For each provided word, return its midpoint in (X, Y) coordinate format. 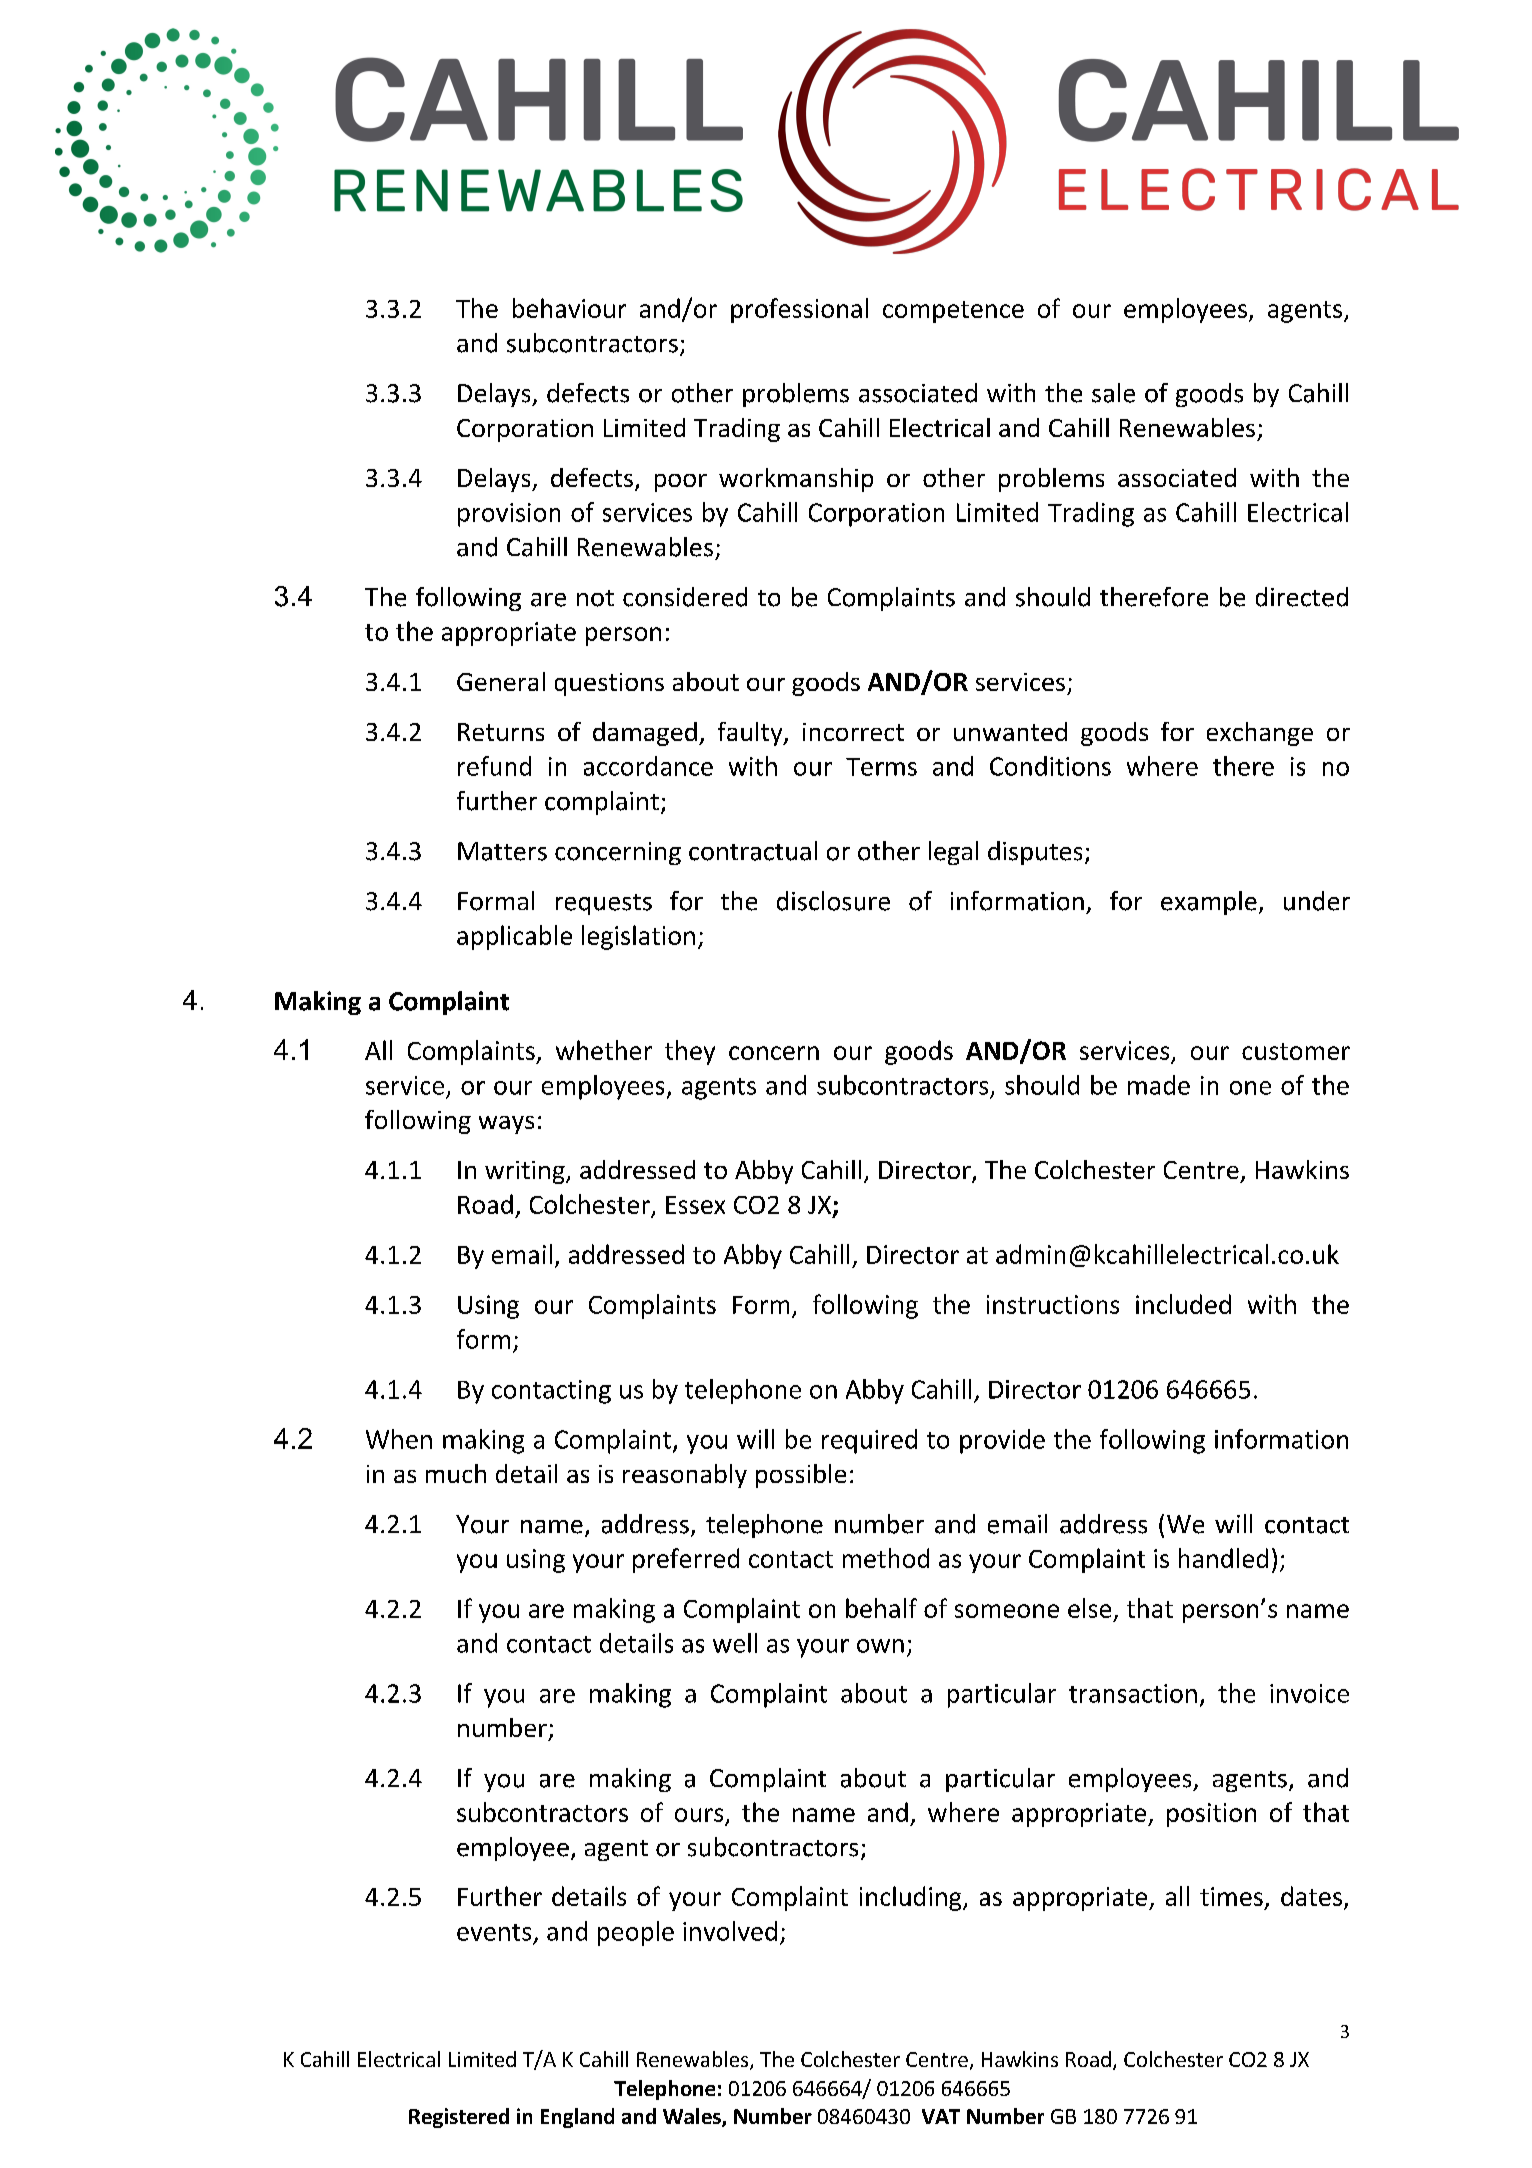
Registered (459, 2118)
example (1209, 903)
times (1231, 1896)
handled (1223, 1558)
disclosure (833, 901)
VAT (941, 2116)
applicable (514, 937)
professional (799, 310)
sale (1113, 393)
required (869, 1441)
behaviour (569, 308)
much (456, 1473)
